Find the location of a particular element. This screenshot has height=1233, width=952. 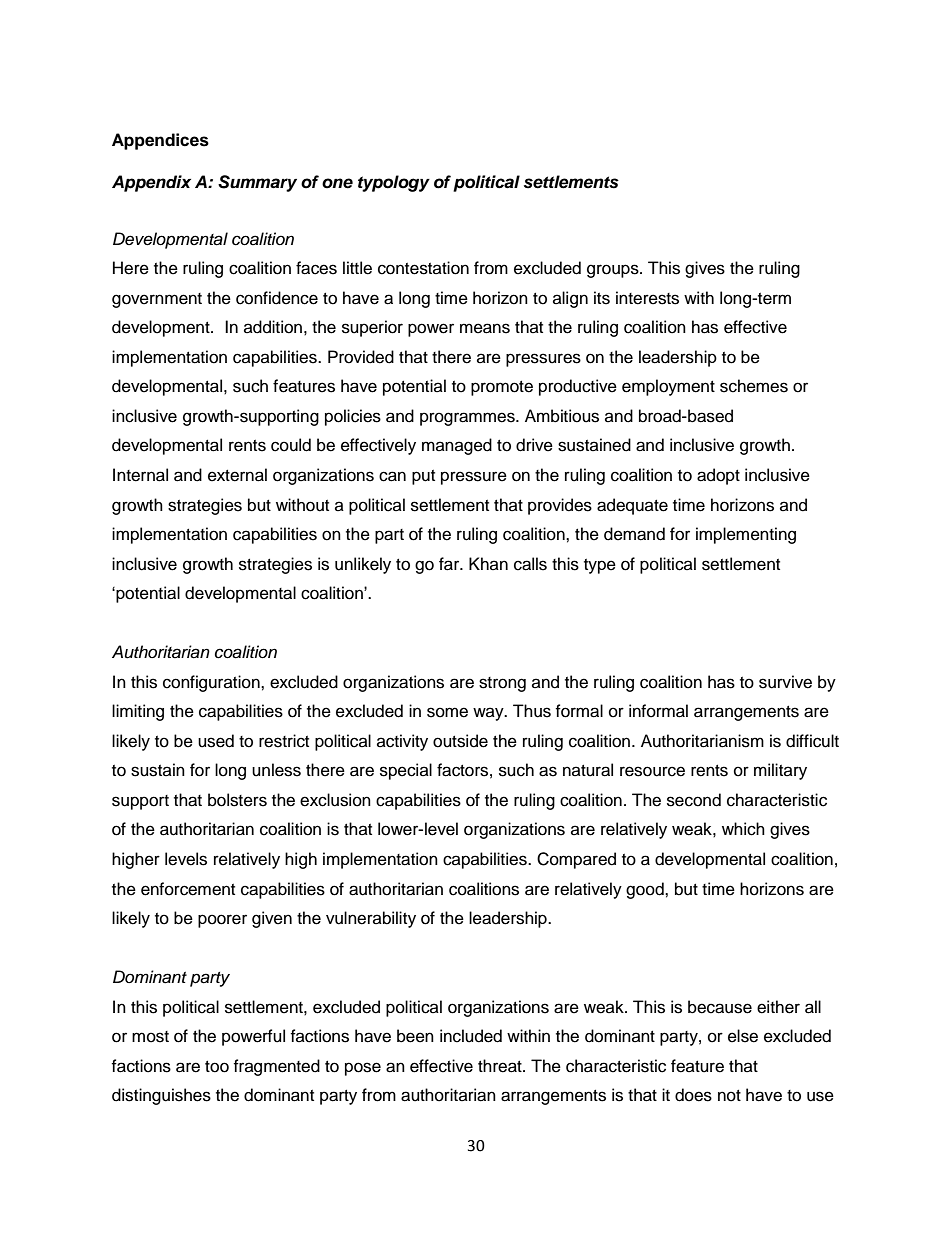

survive is located at coordinates (785, 682).
